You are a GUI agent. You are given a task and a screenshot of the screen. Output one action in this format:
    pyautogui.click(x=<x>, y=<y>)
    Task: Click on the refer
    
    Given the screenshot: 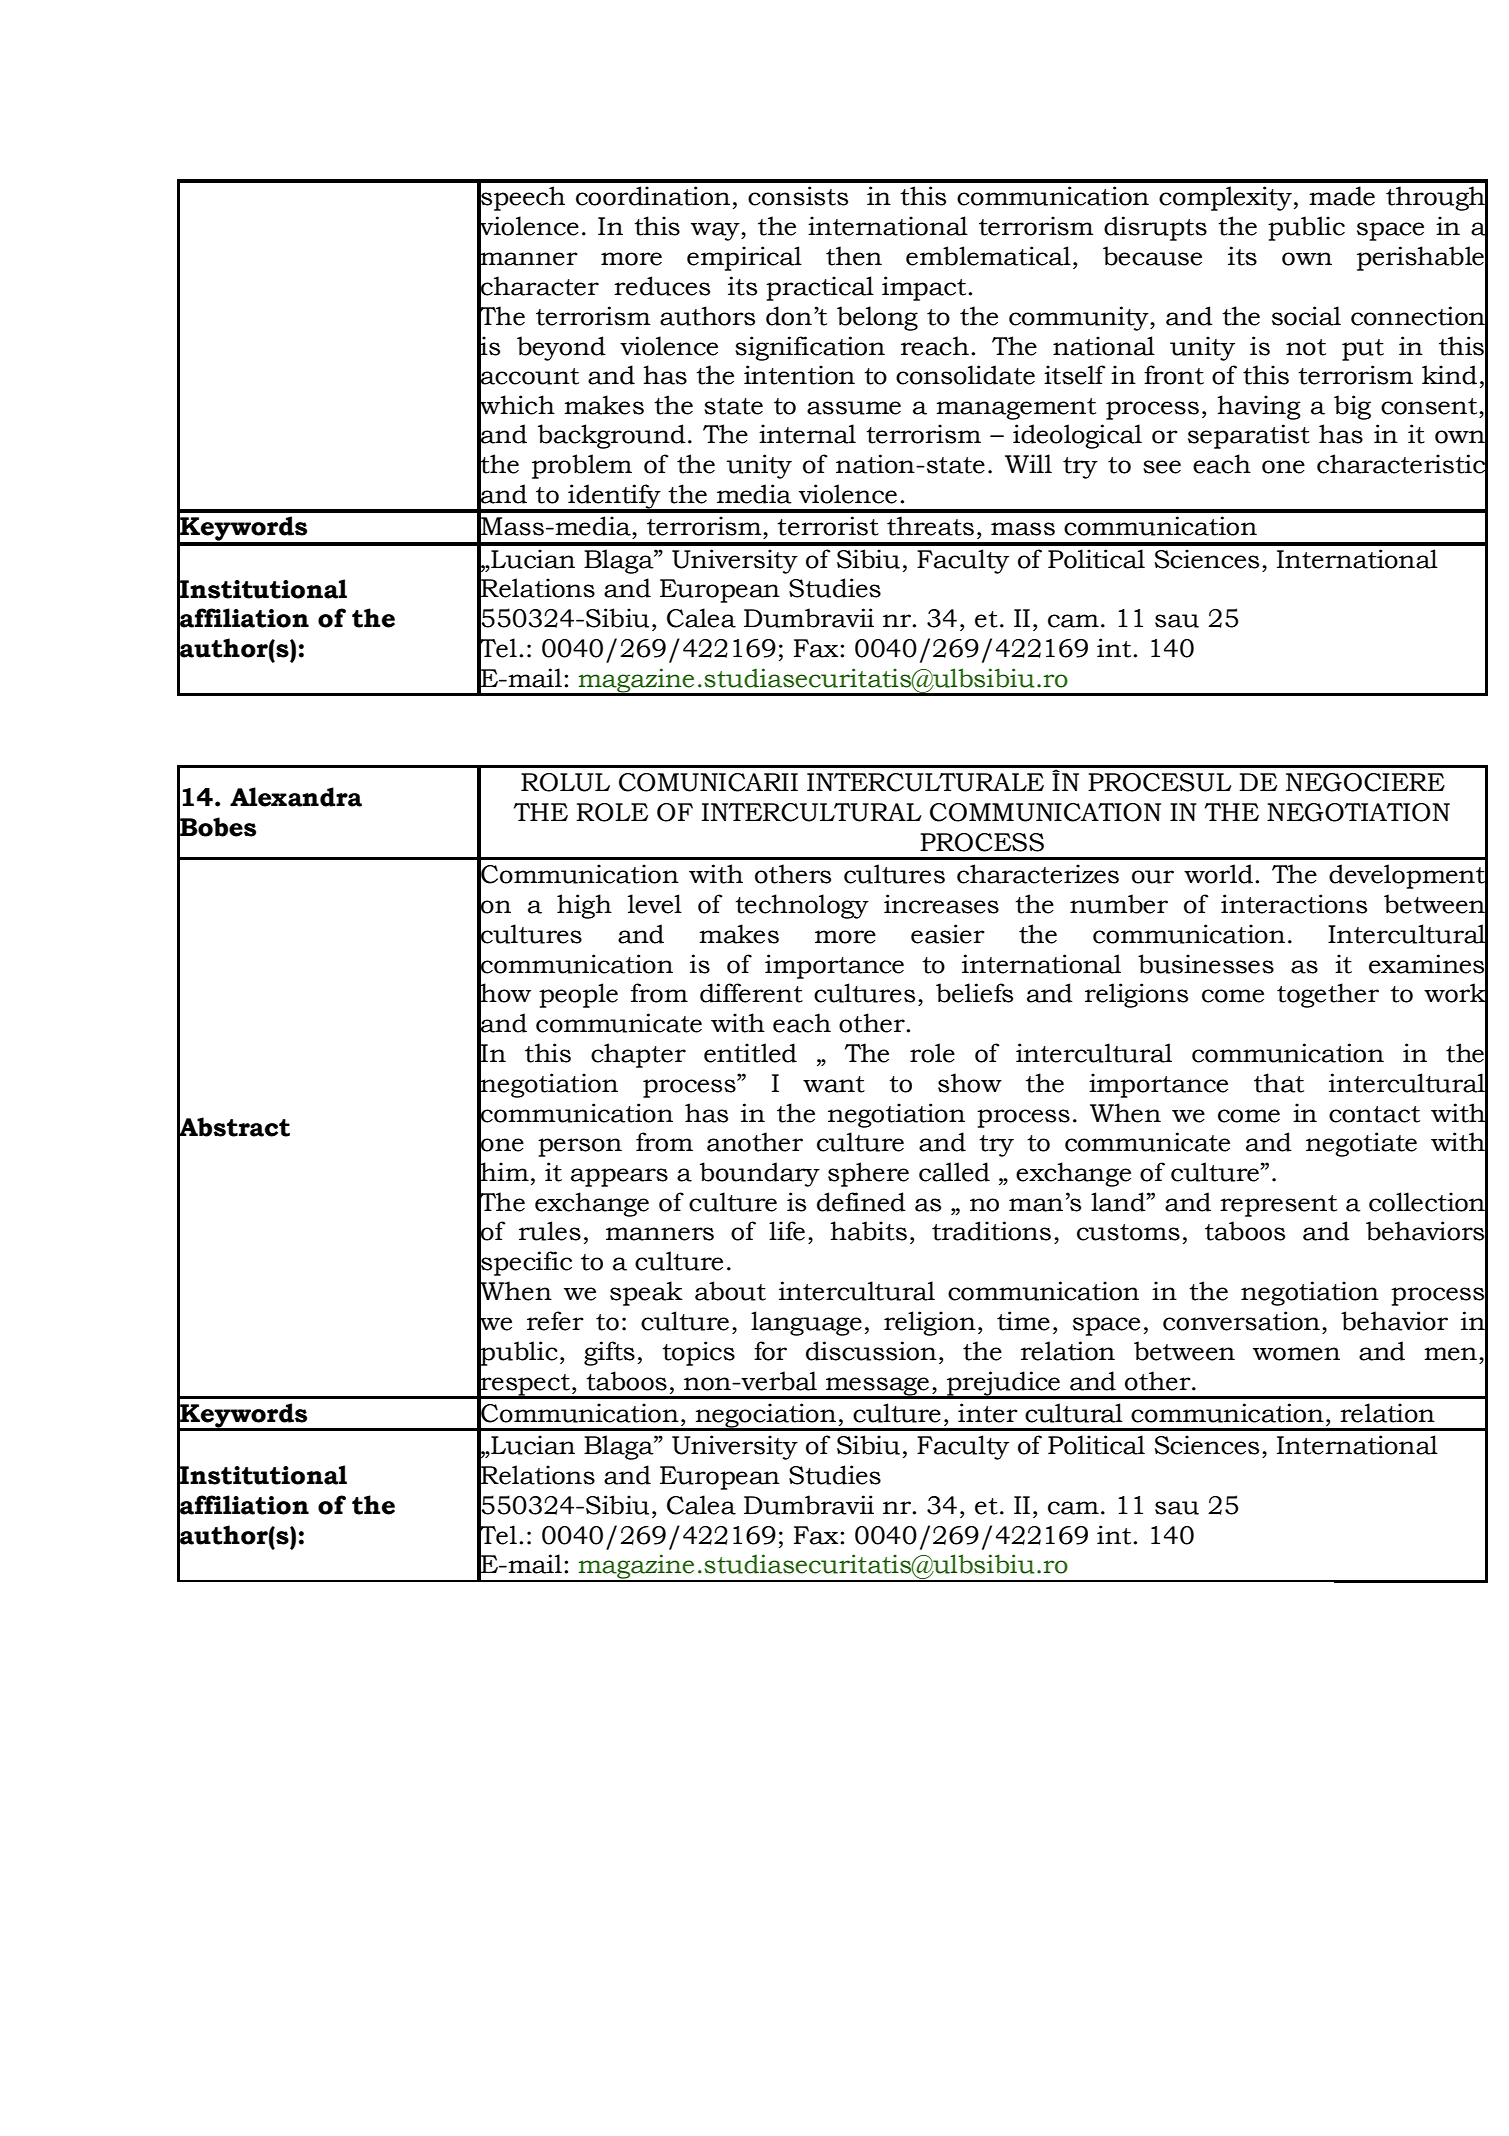 What is the action you would take?
    pyautogui.click(x=555, y=1321)
